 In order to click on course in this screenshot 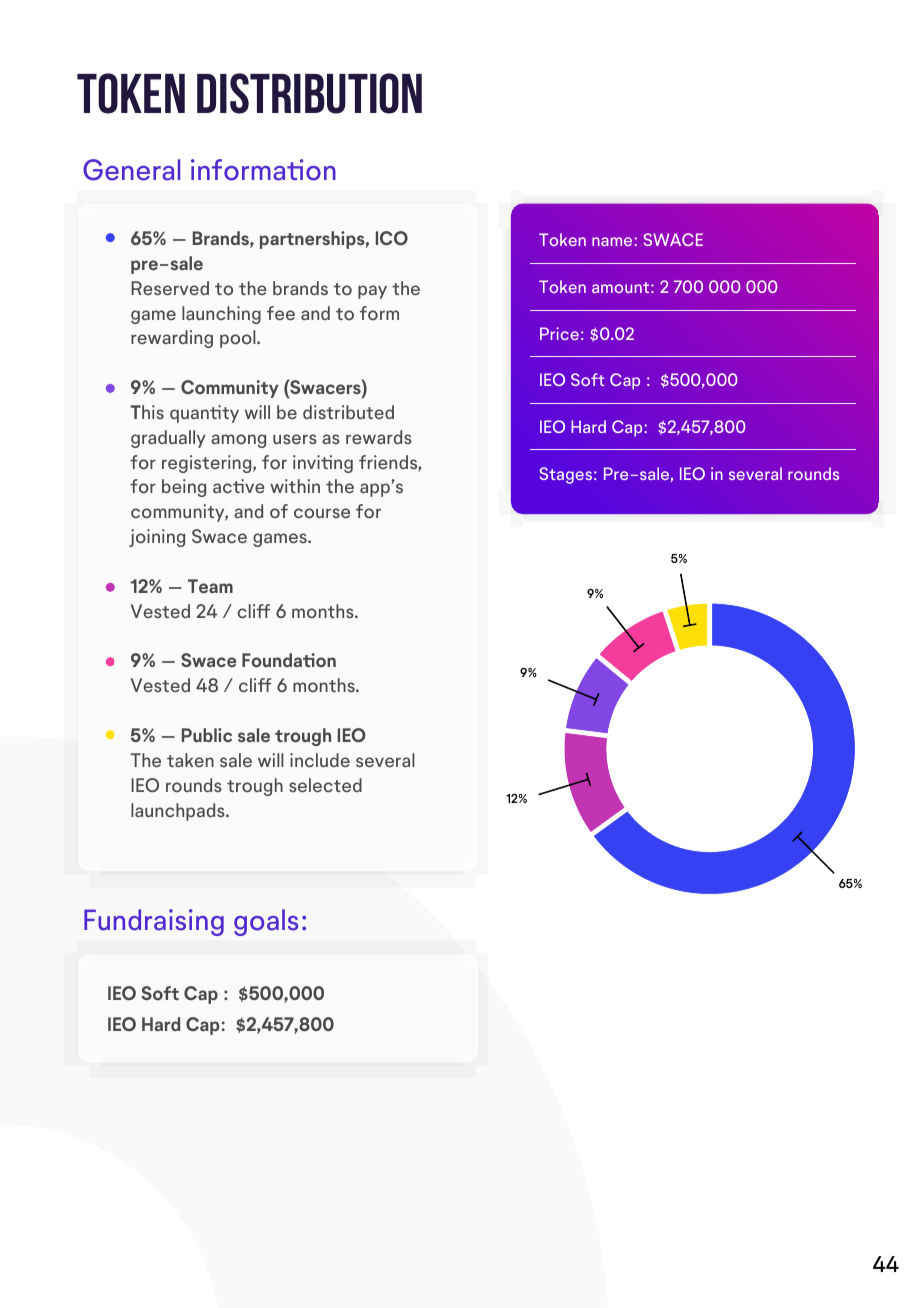, I will do `click(322, 513)`.
